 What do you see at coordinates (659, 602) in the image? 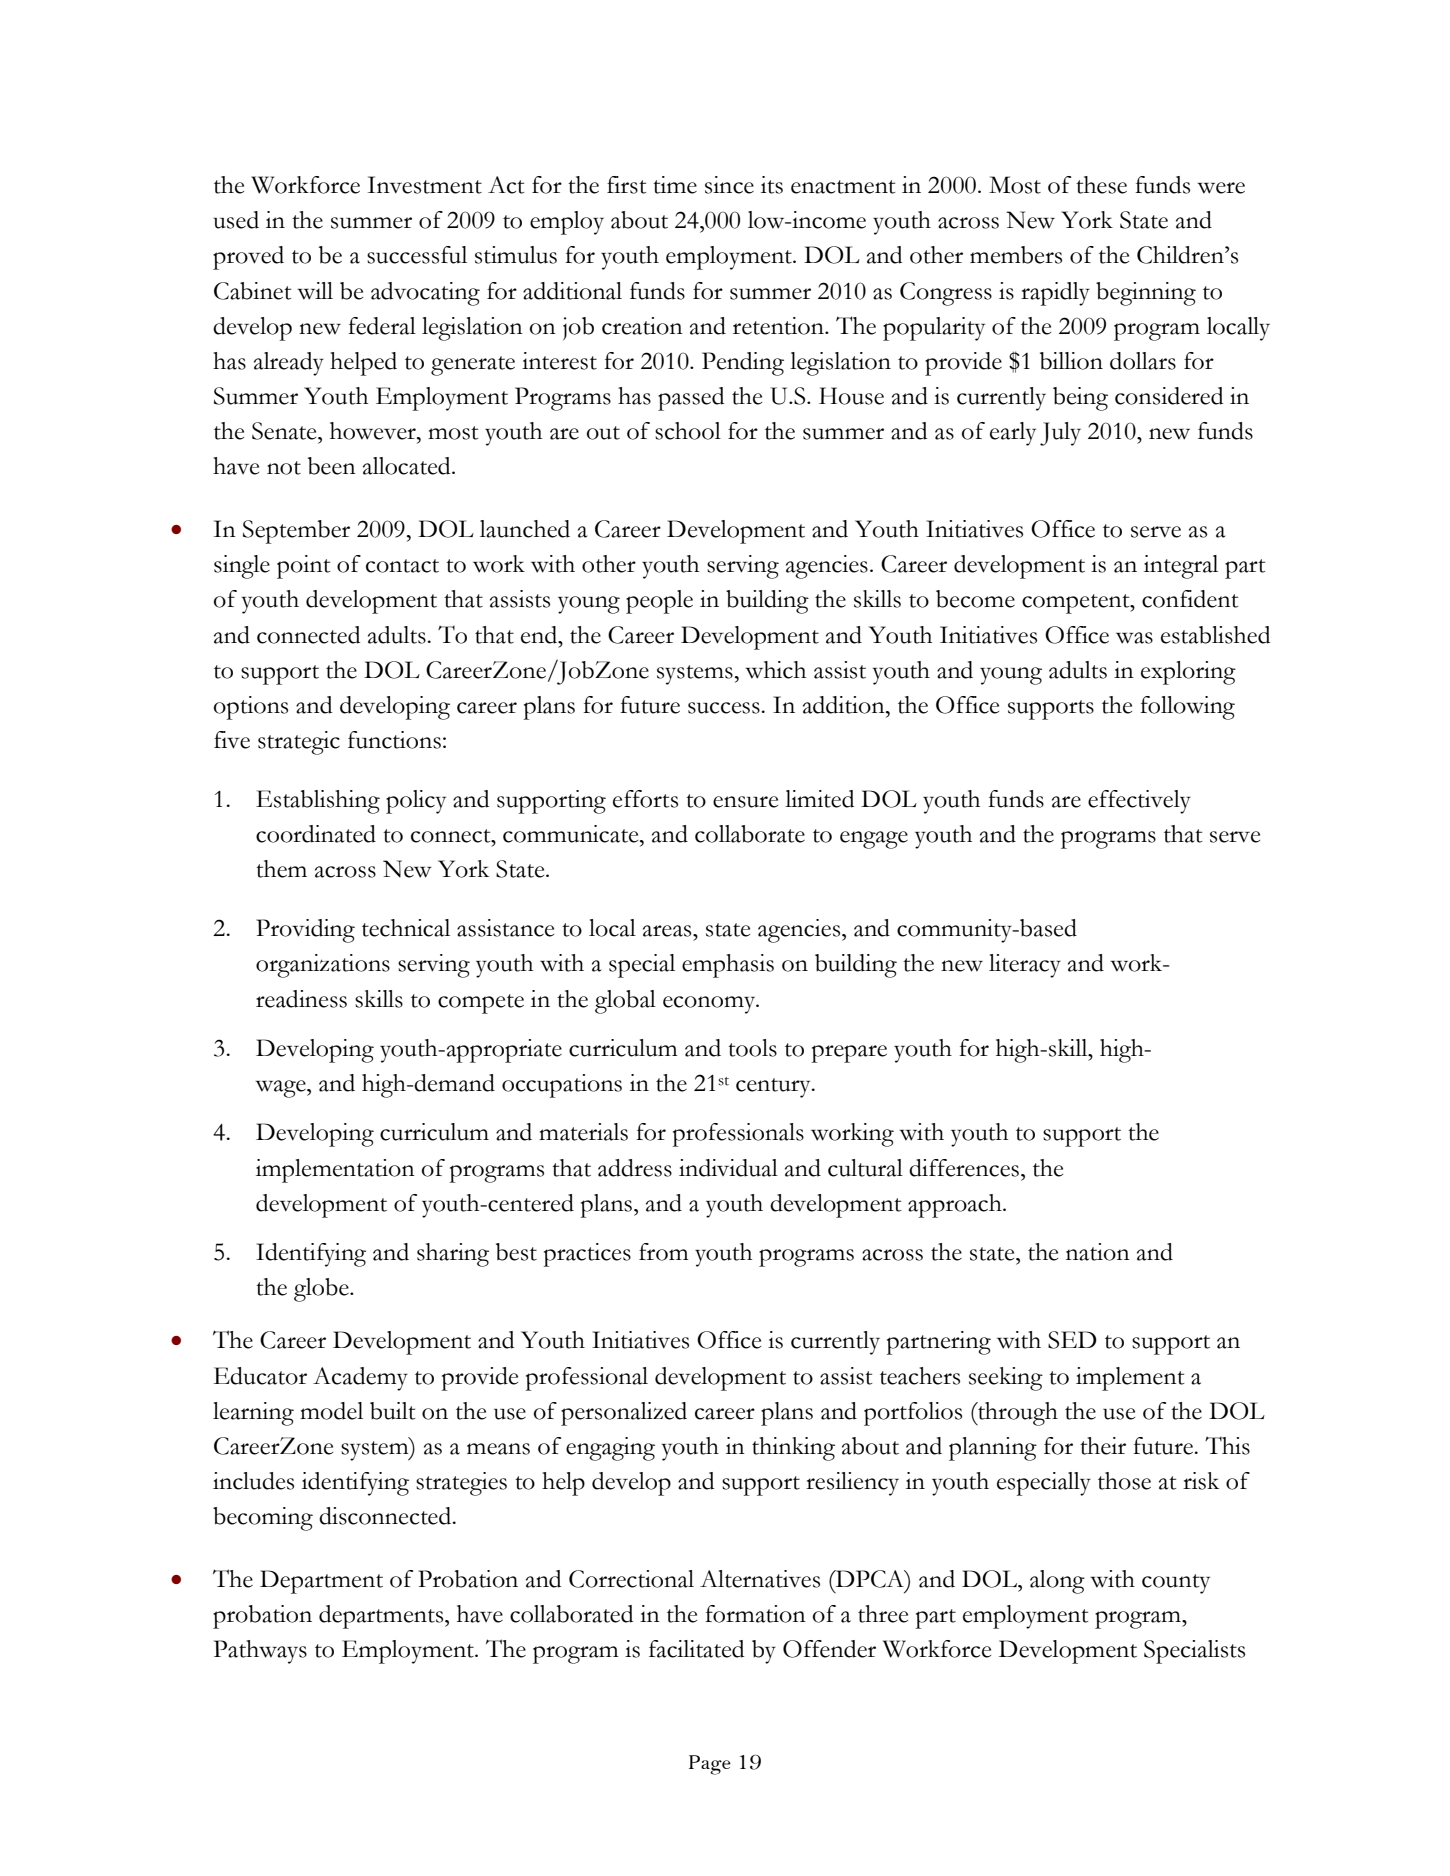
I see `people` at bounding box center [659, 602].
